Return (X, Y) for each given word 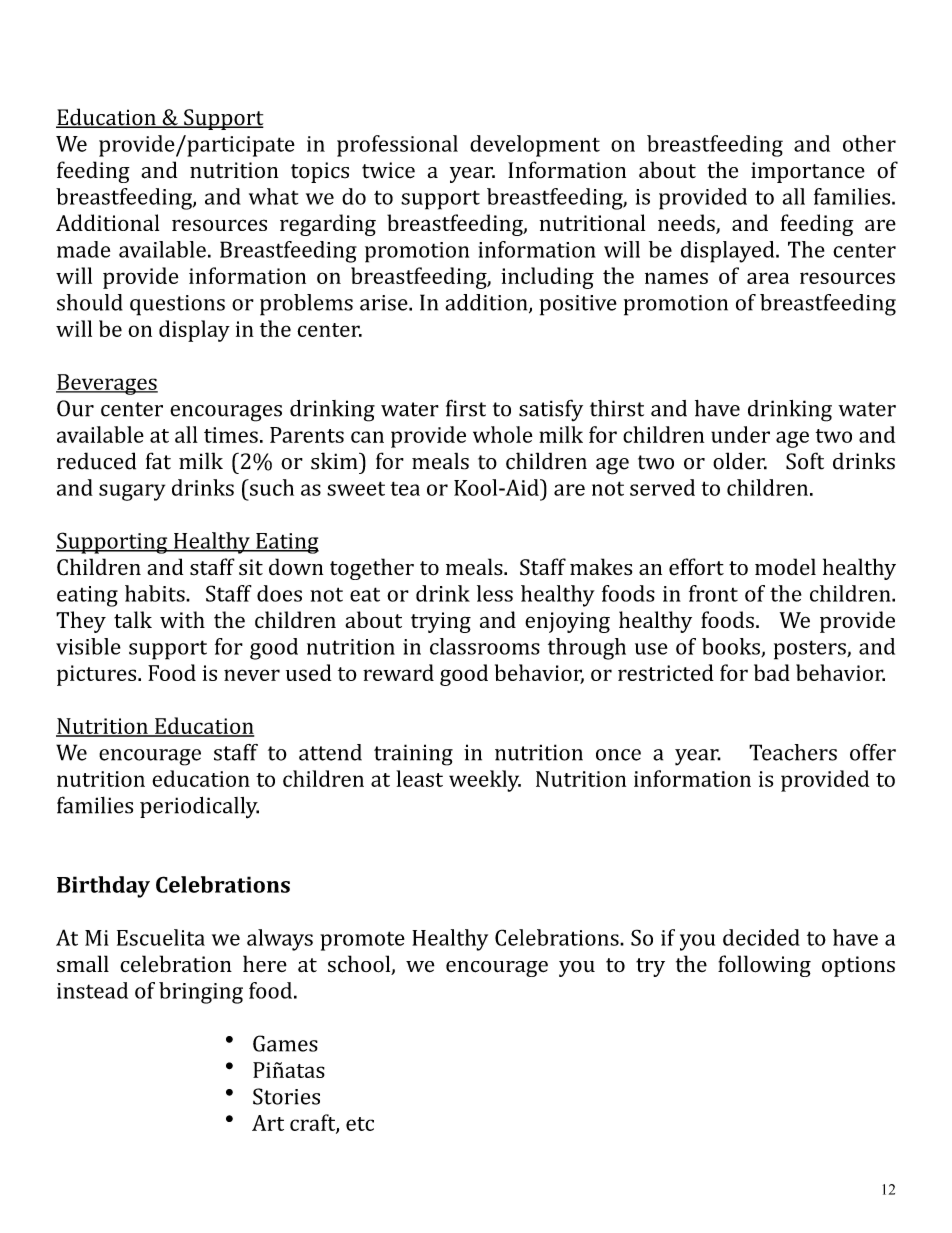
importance (808, 172)
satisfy (551, 410)
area (768, 278)
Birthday (103, 887)
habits (156, 593)
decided (761, 937)
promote (362, 941)
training (413, 755)
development (535, 146)
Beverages (107, 384)
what (273, 196)
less (495, 593)
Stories (286, 1096)
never (252, 675)
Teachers (793, 752)
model (785, 567)
